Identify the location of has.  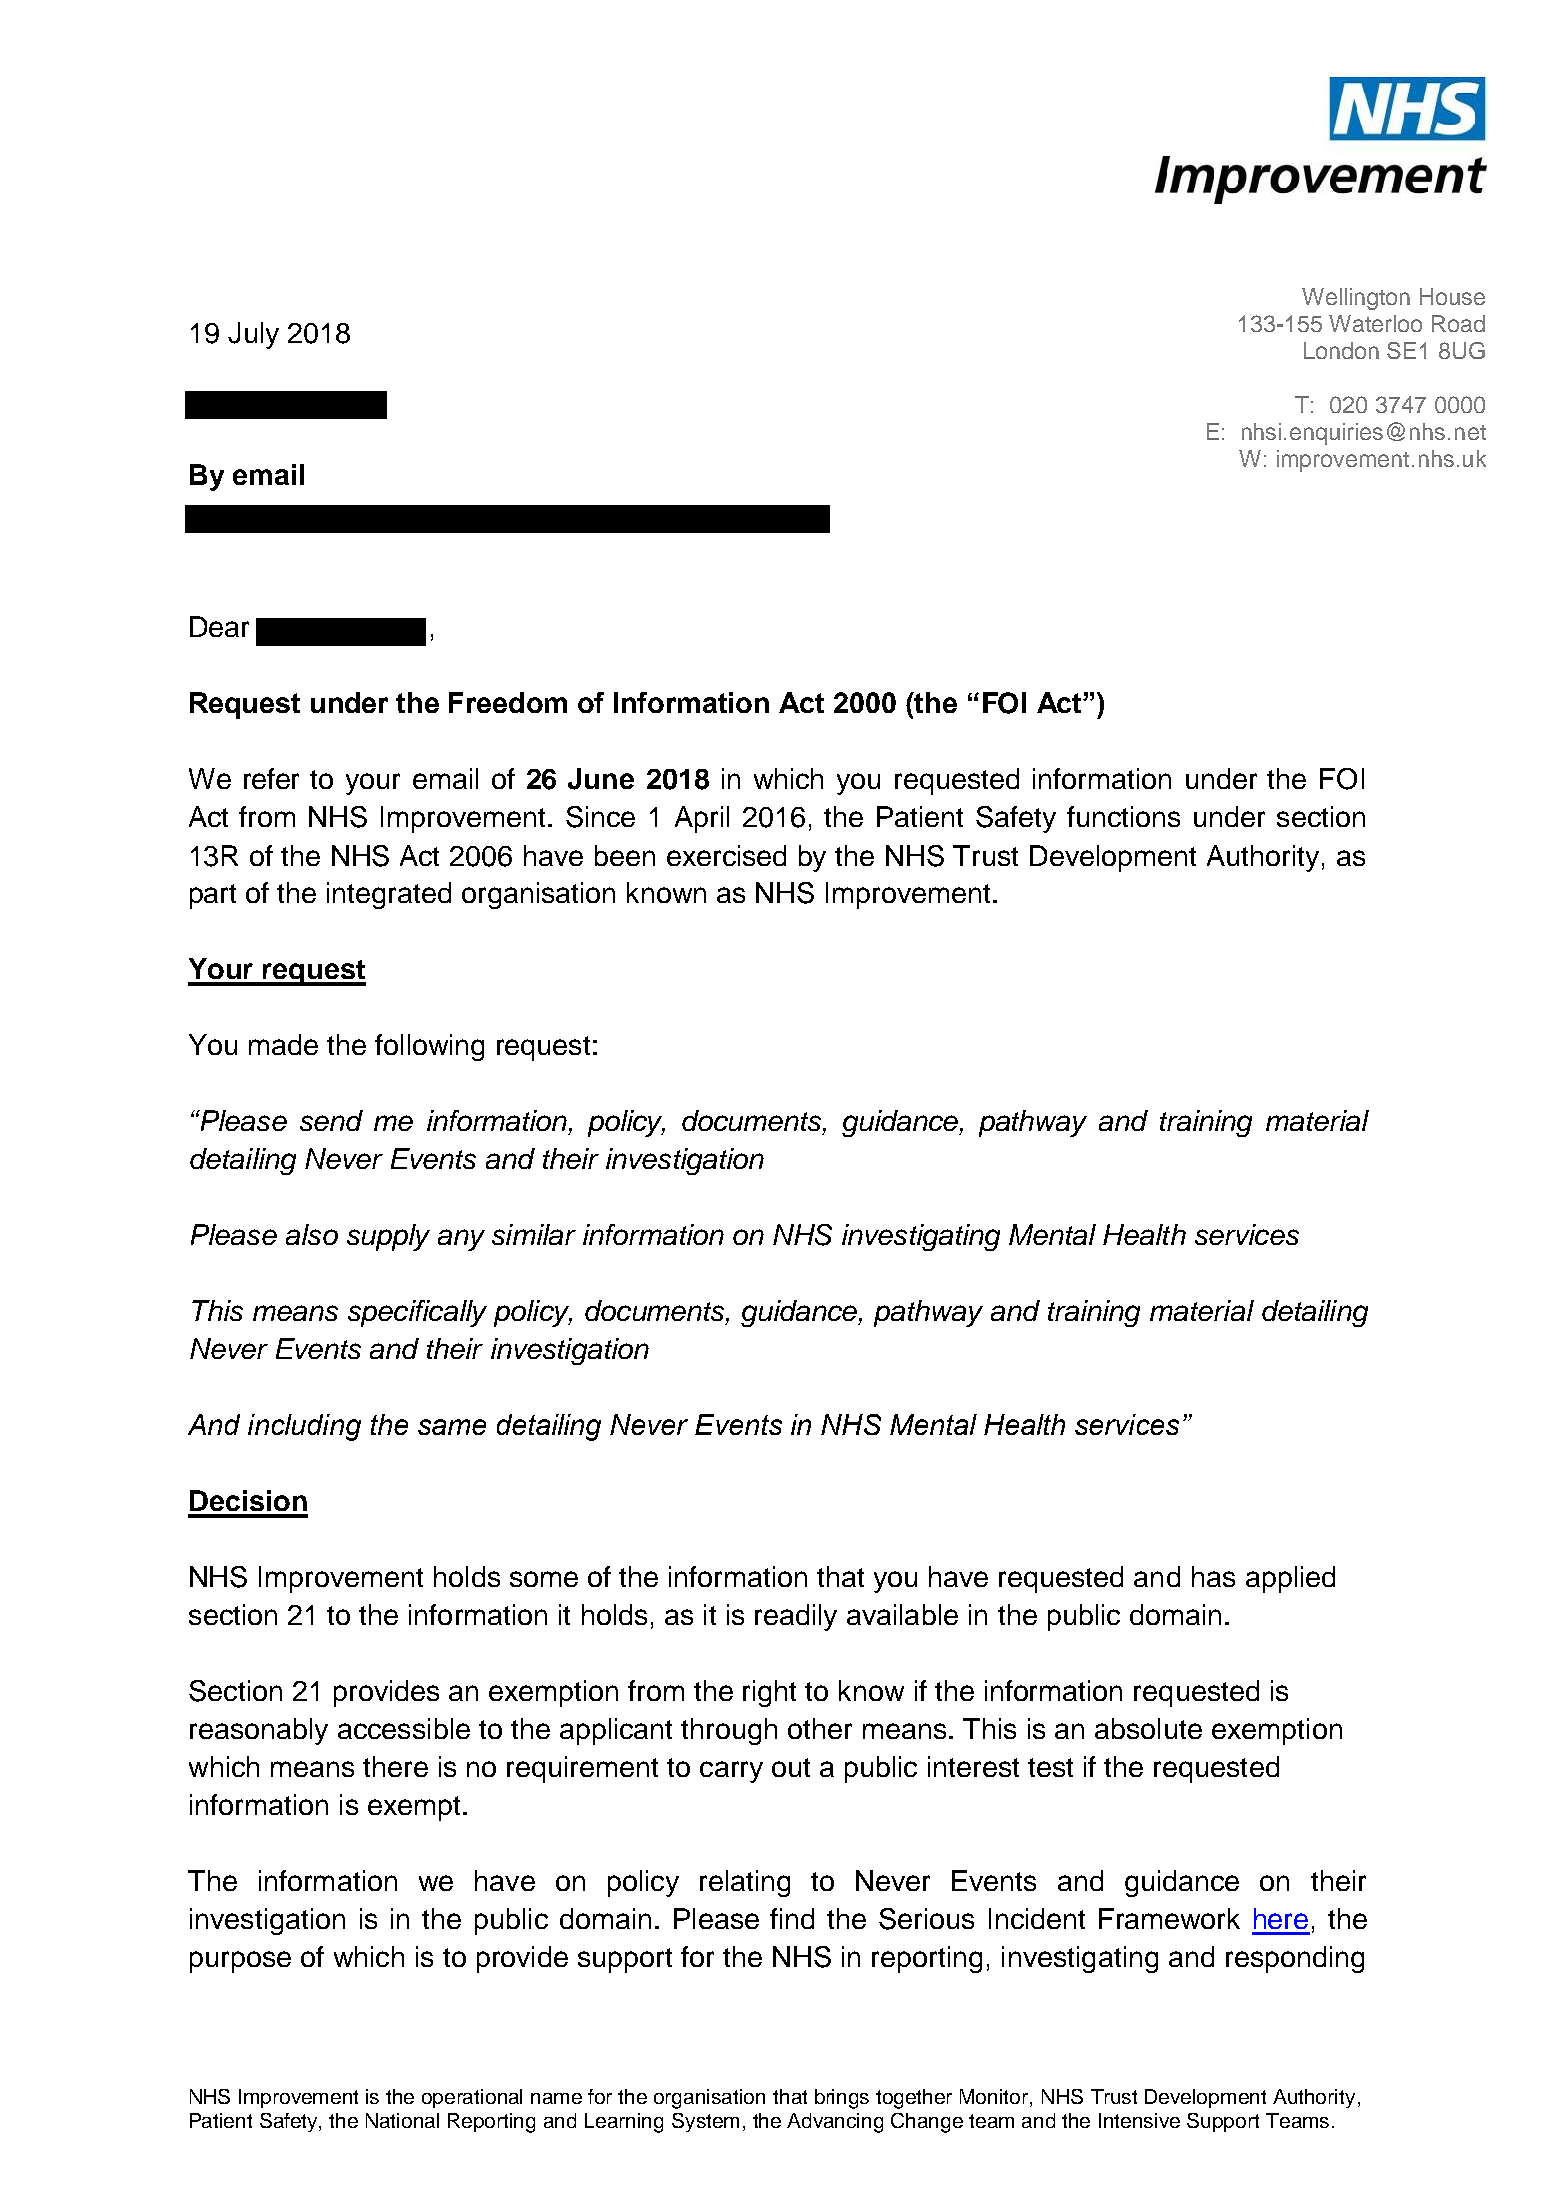
(1213, 1576).
